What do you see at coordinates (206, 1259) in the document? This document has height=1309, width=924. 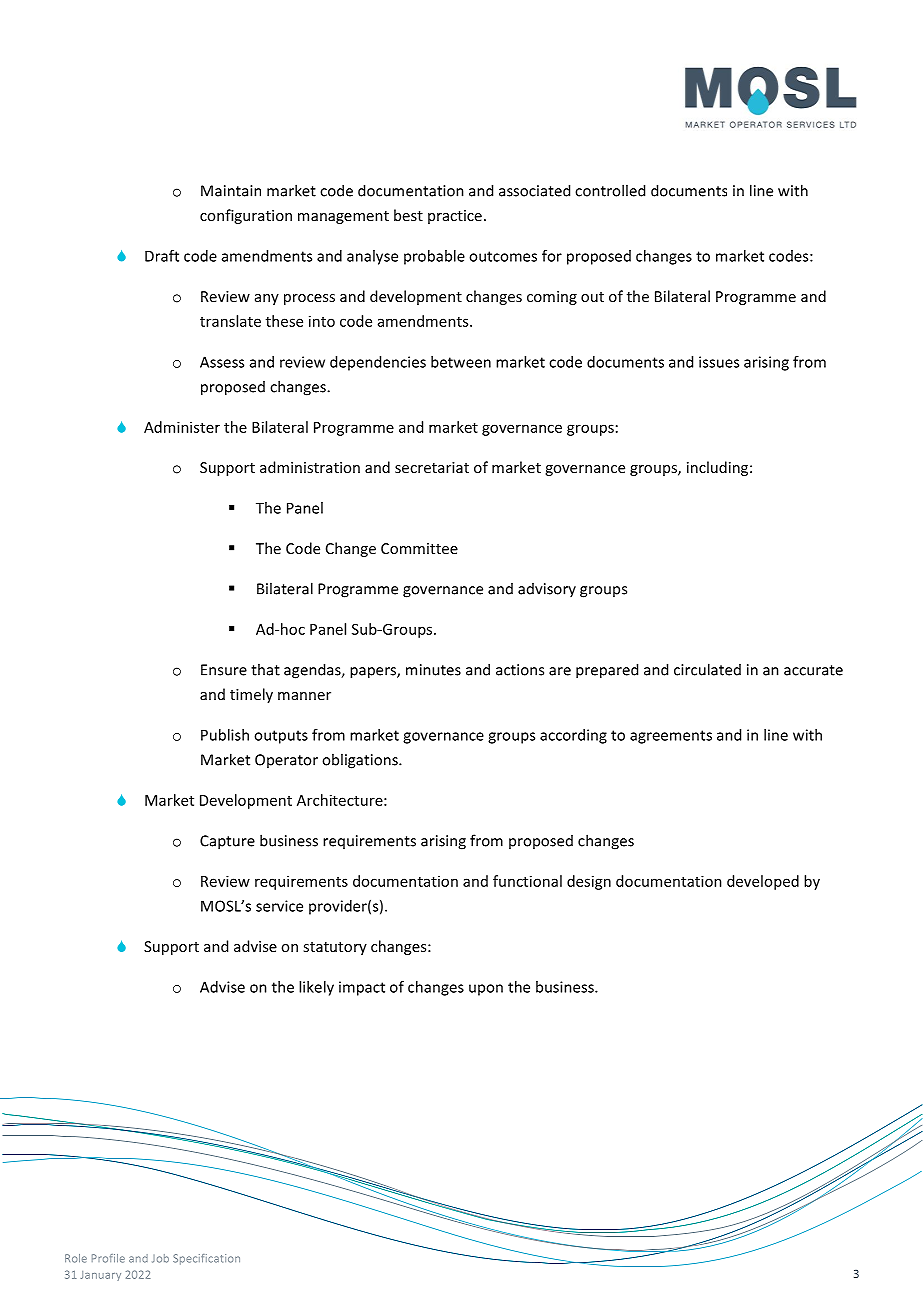 I see `Specification` at bounding box center [206, 1259].
